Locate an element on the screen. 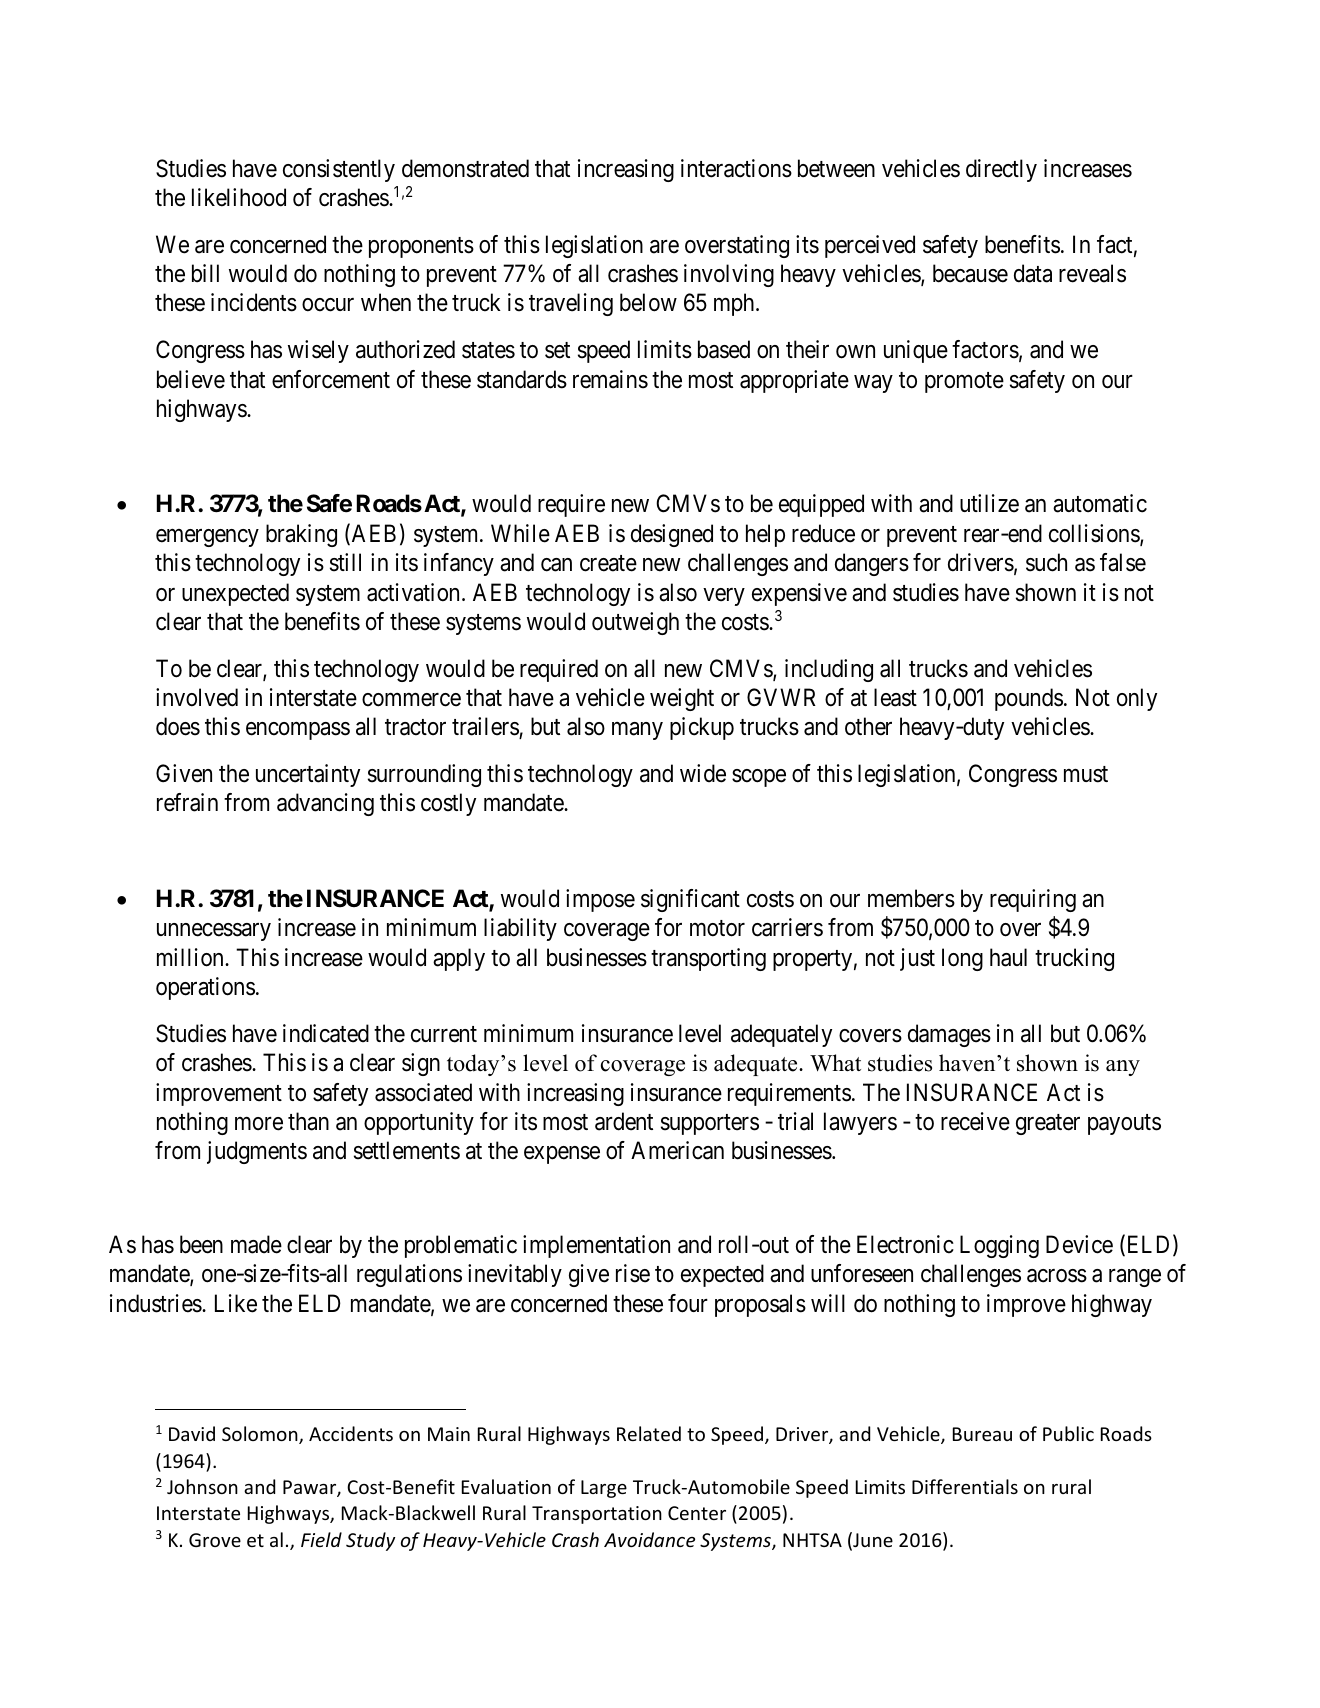 The width and height of the screenshot is (1320, 1708). greater is located at coordinates (1048, 1124).
